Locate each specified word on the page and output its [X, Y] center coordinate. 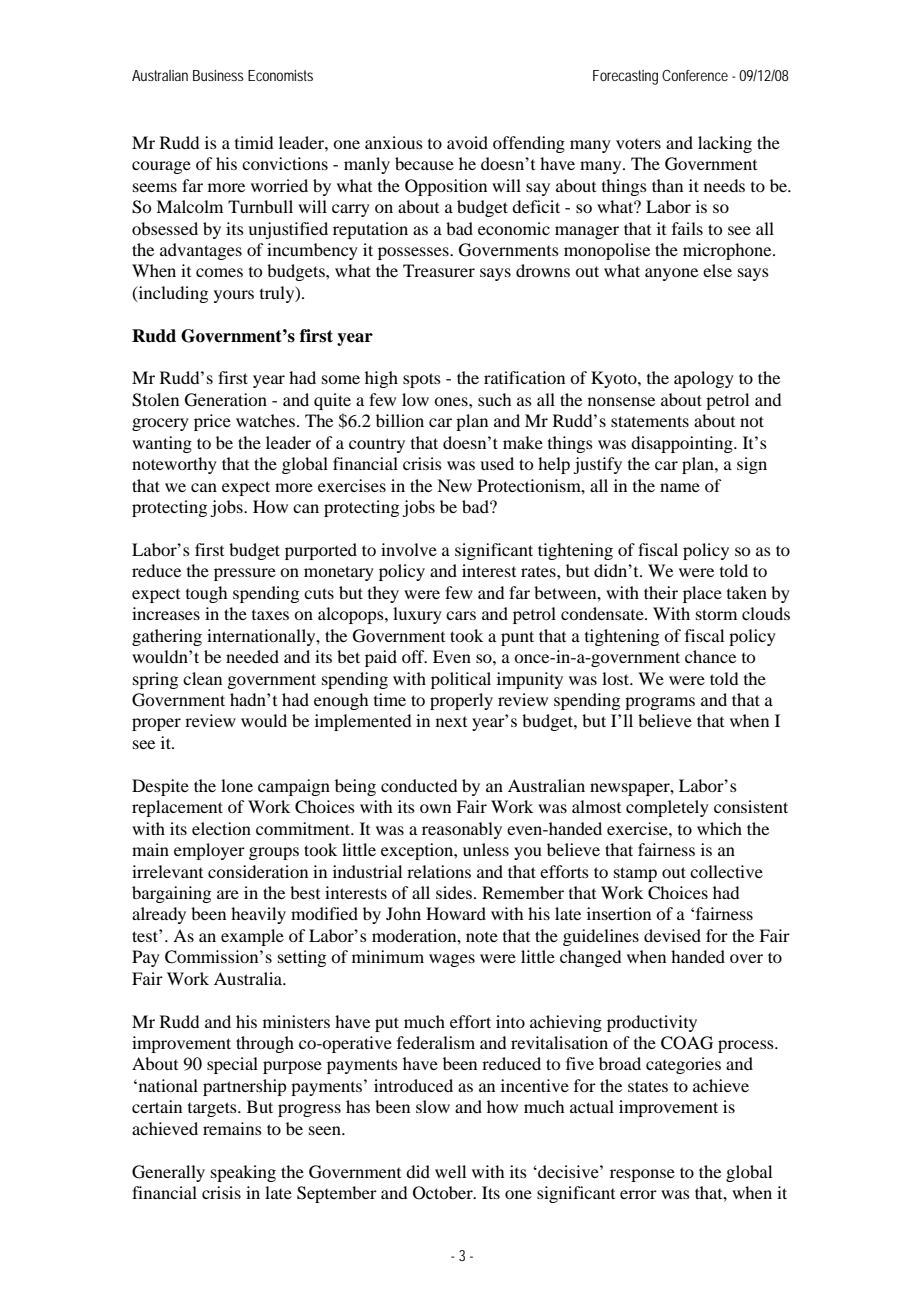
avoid [467, 142]
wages [452, 960]
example [252, 937]
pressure [245, 574]
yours [234, 296]
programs [660, 703]
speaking [243, 1173]
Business [218, 75]
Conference [695, 75]
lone [237, 785]
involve [409, 549]
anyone [671, 274]
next [451, 722]
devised [672, 935]
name [680, 487]
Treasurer [439, 270]
